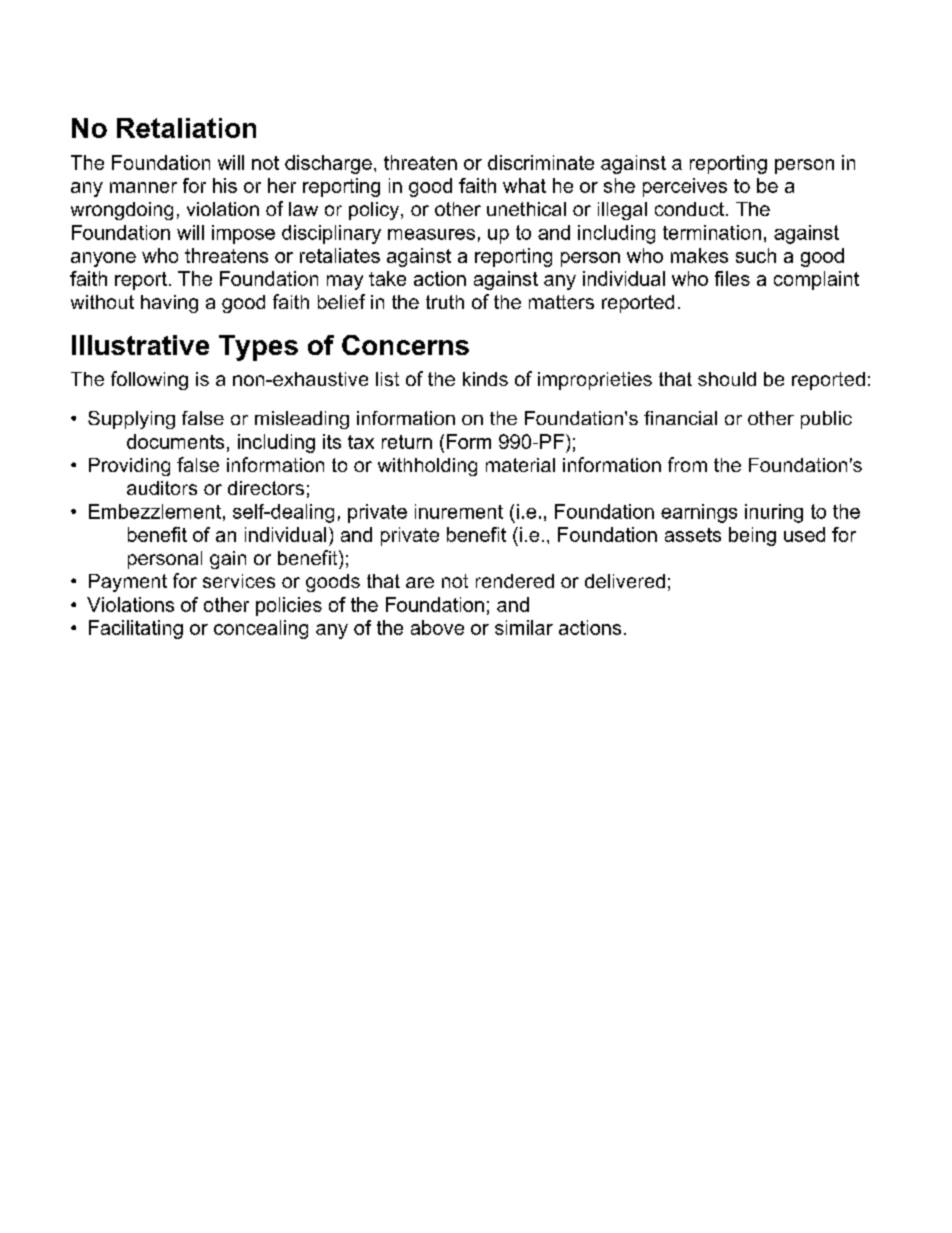  What do you see at coordinates (103, 259) in the screenshot?
I see `anyone` at bounding box center [103, 259].
